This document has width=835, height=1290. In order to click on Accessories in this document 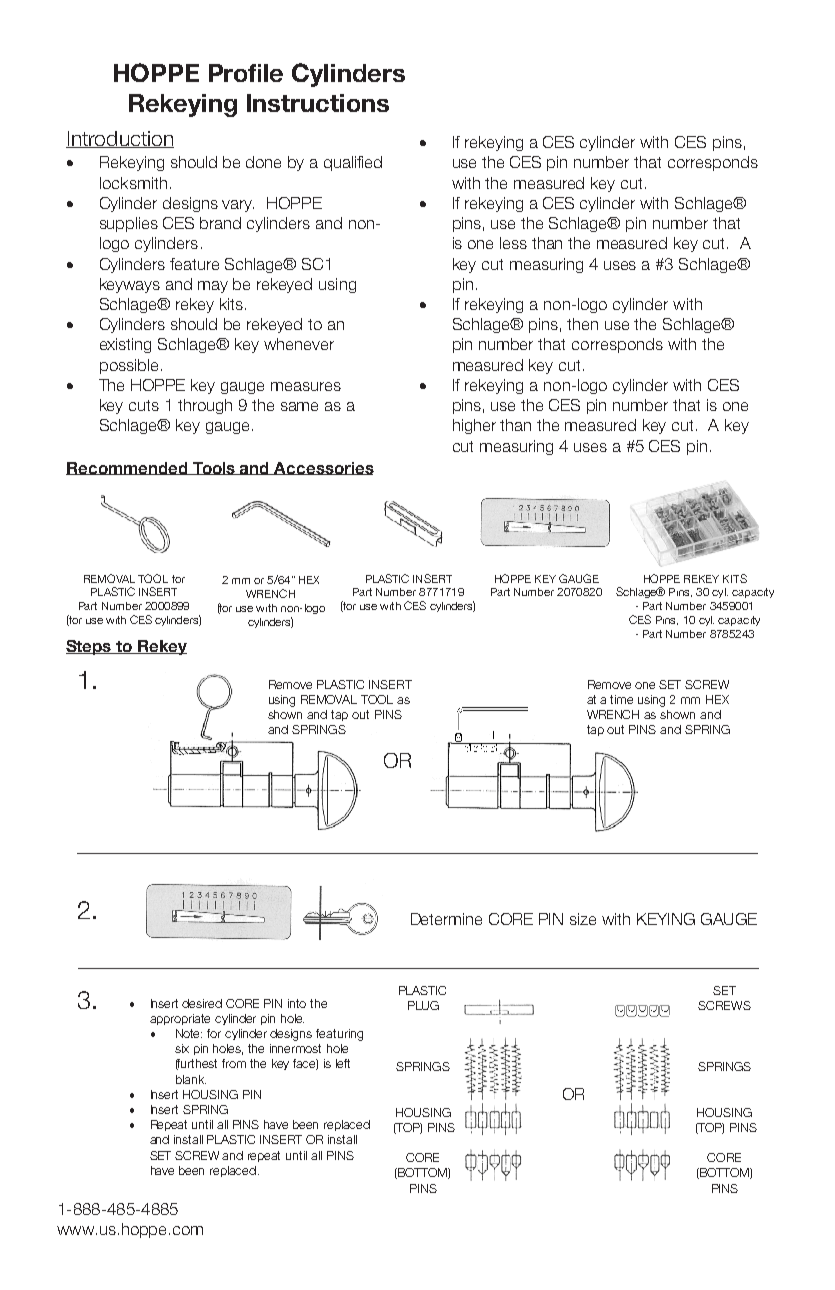, I will do `click(323, 468)`.
